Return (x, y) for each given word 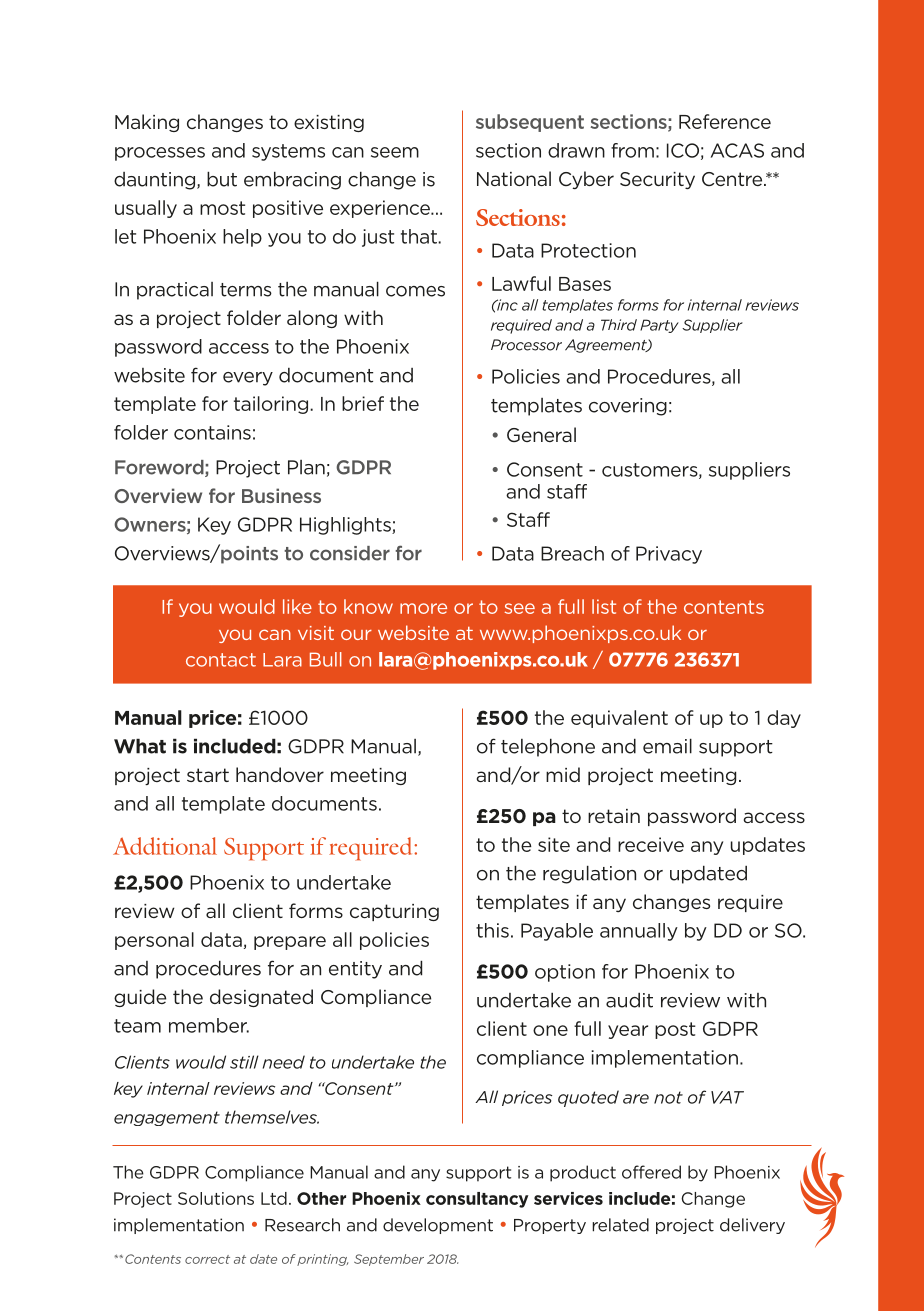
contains (212, 432)
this (492, 930)
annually (639, 932)
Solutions (216, 1198)
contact (221, 660)
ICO (683, 150)
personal (154, 941)
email (667, 746)
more (423, 608)
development (438, 1226)
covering (628, 407)
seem (395, 152)
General (541, 434)
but (222, 179)
